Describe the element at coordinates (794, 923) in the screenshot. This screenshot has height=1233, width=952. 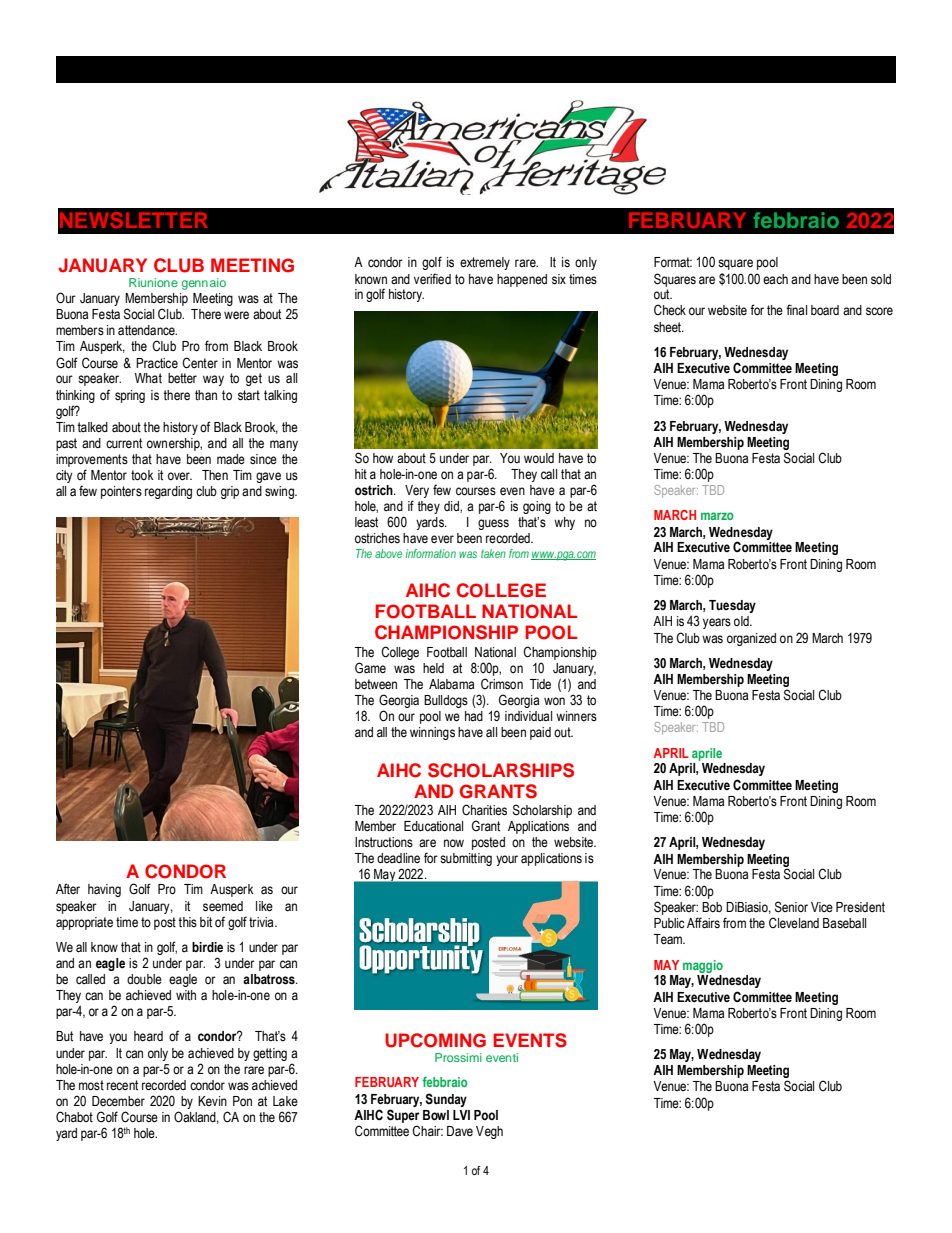
I see `Cleveland` at that location.
